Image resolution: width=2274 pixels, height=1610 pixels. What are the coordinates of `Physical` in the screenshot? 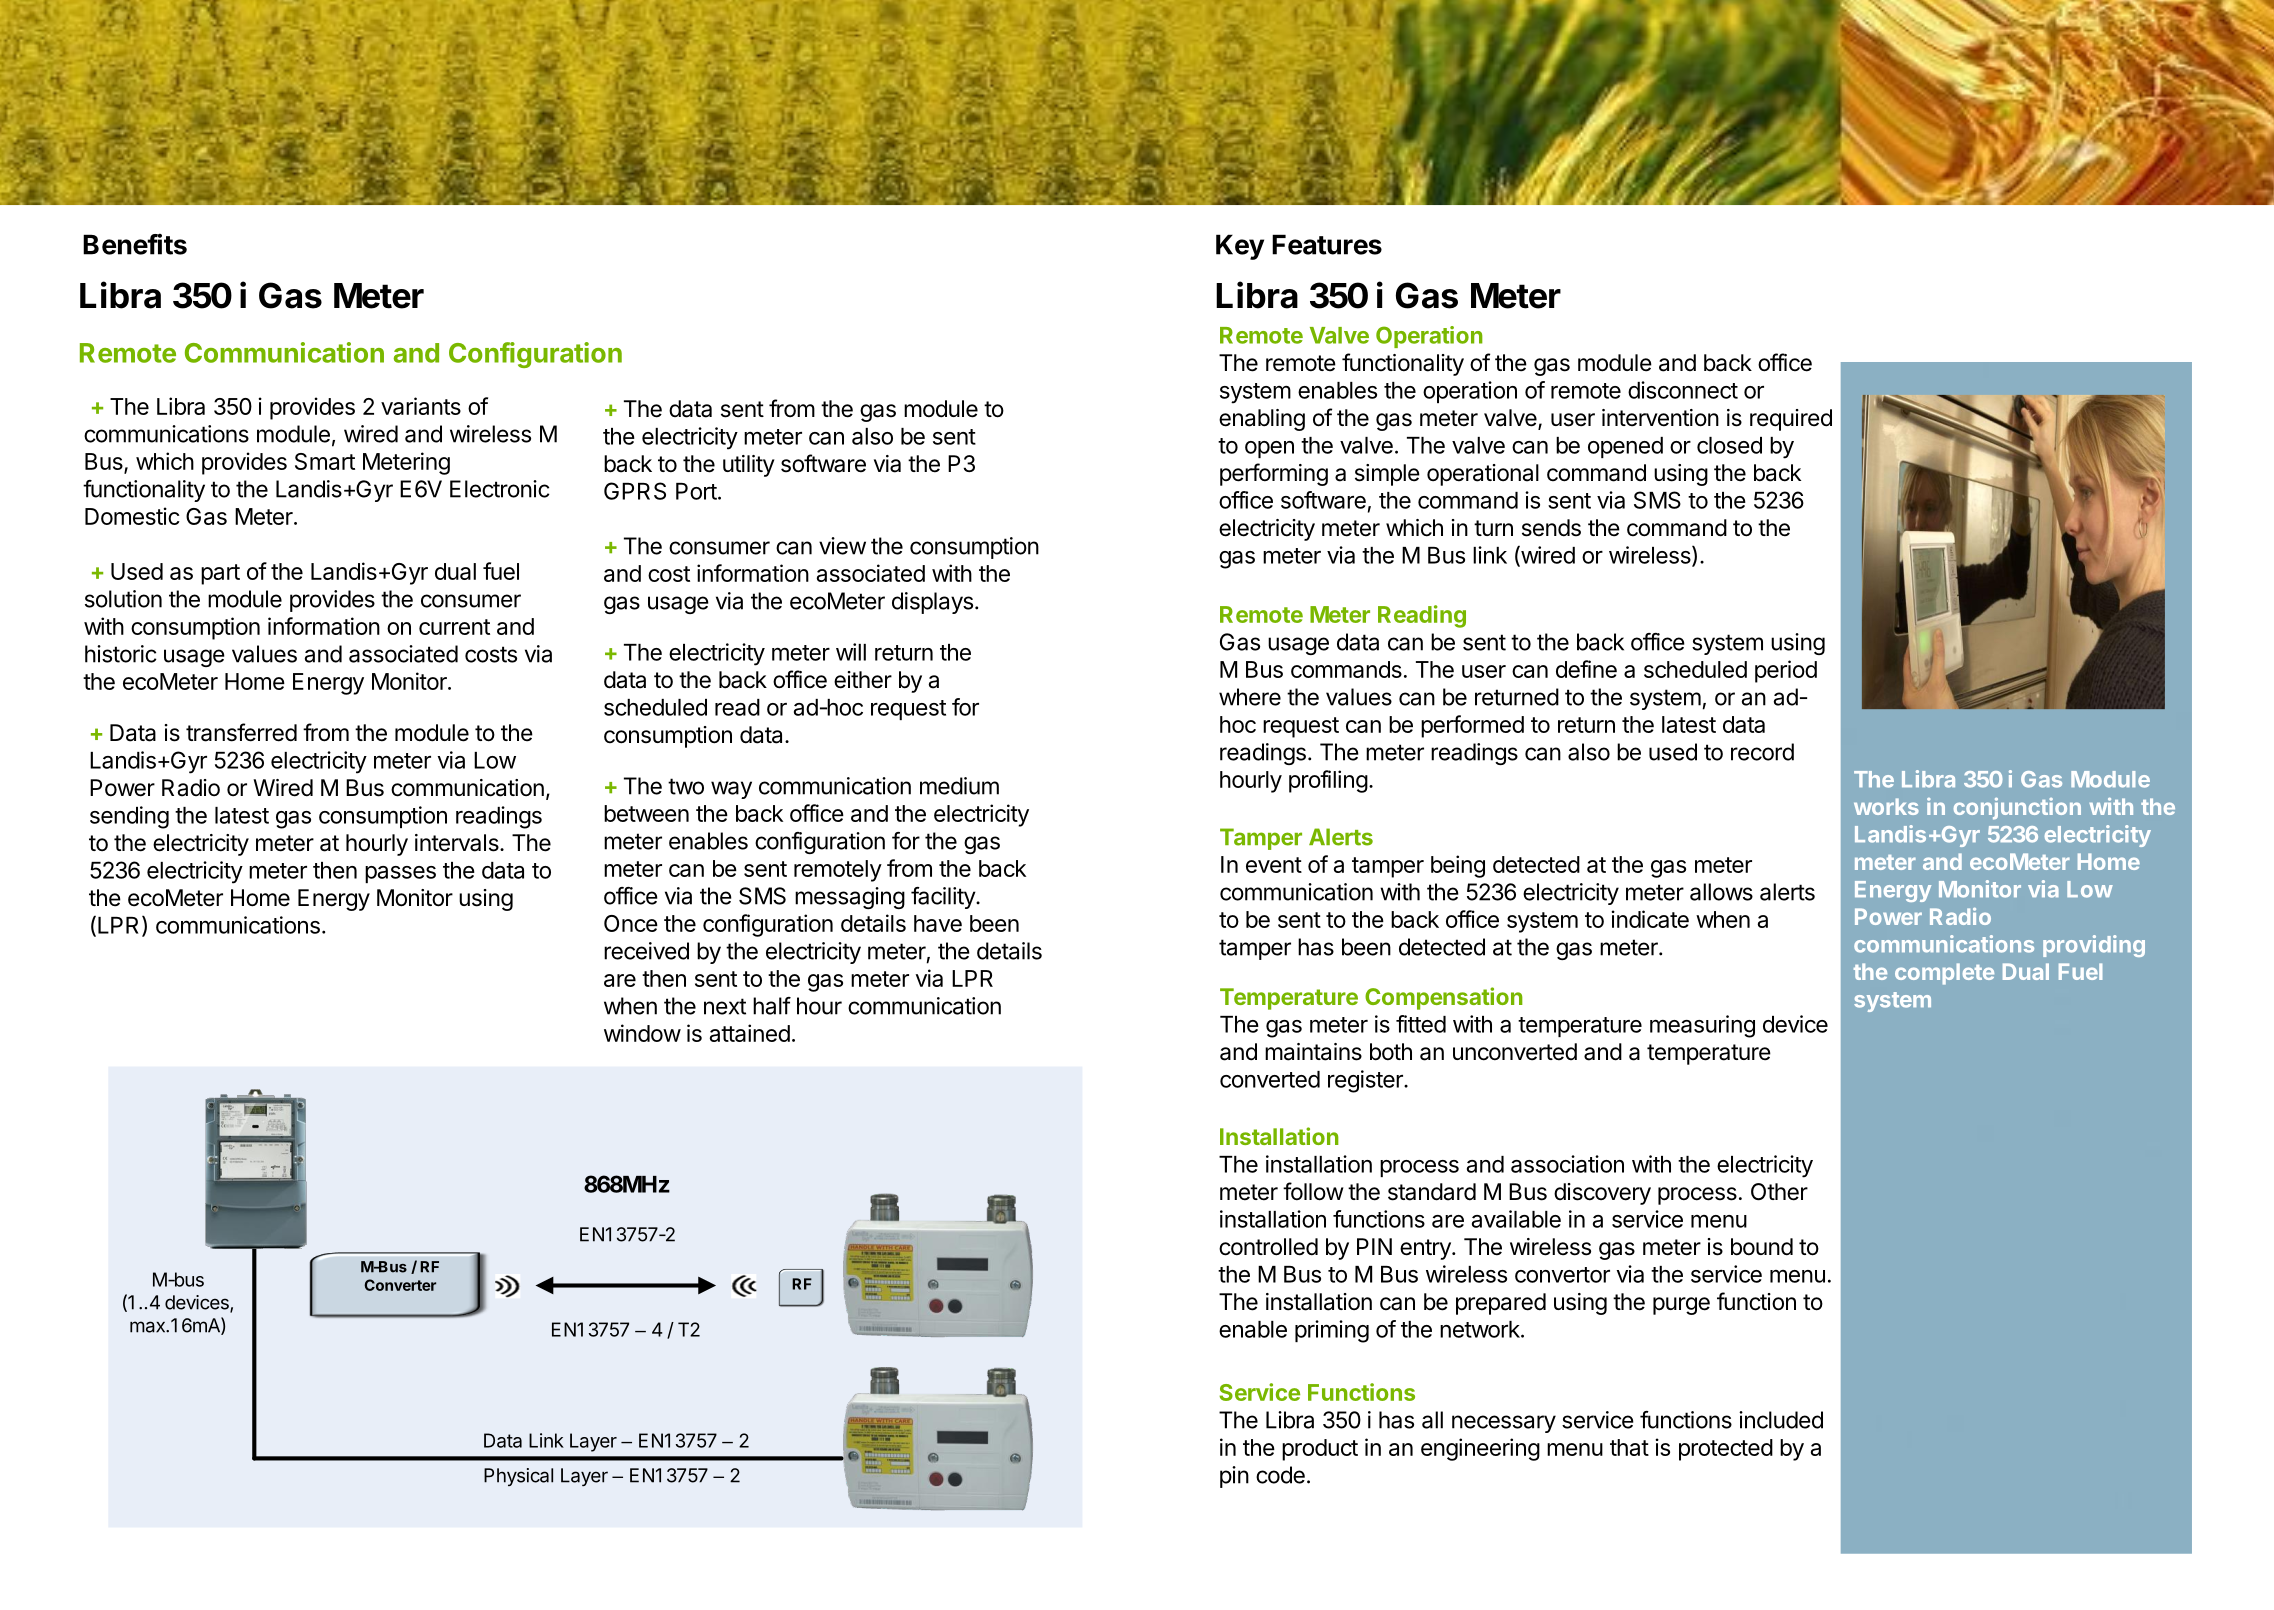 It's located at (518, 1477).
